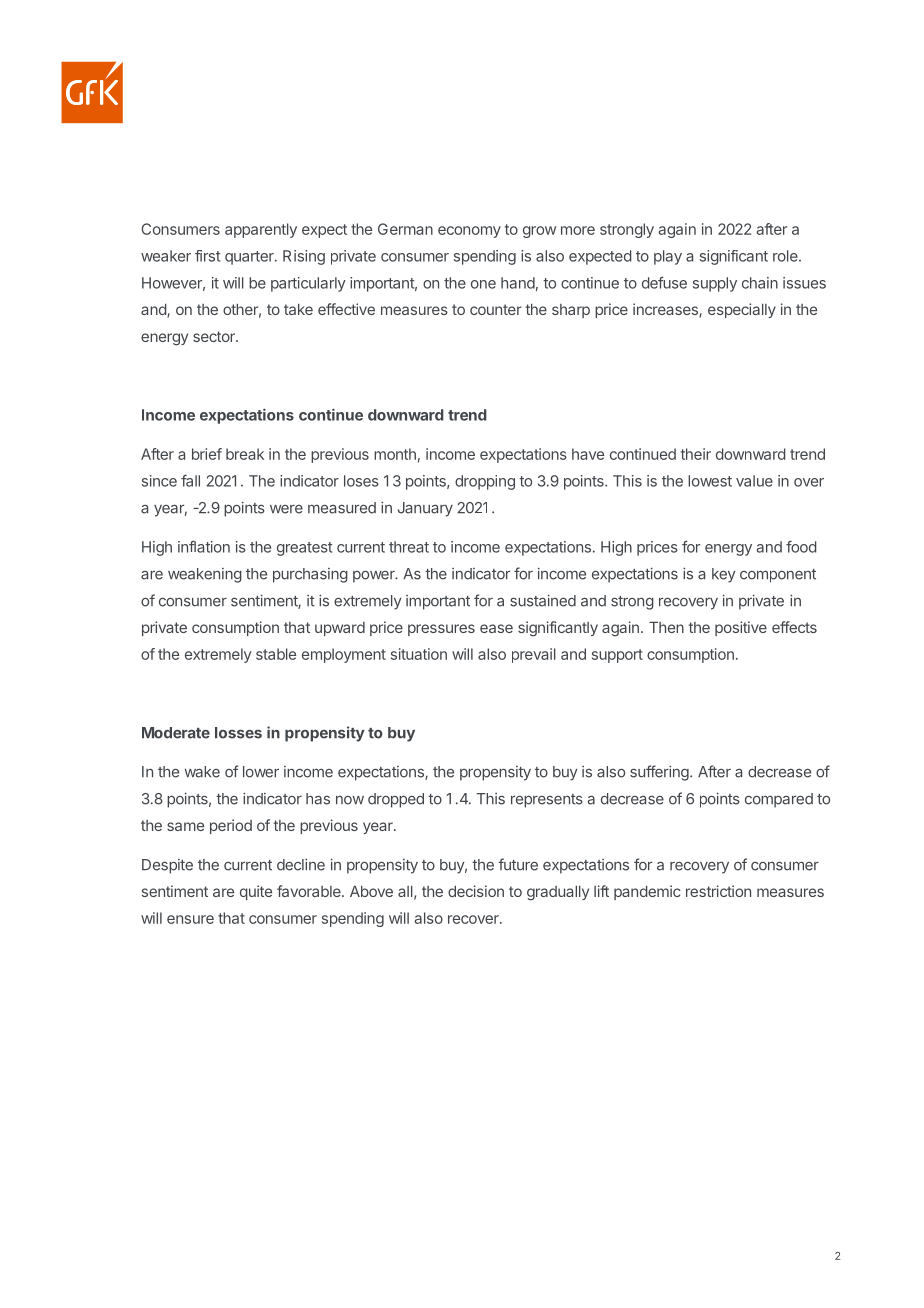 The image size is (924, 1308). Describe the element at coordinates (205, 575) in the page. I see `weakening` at that location.
